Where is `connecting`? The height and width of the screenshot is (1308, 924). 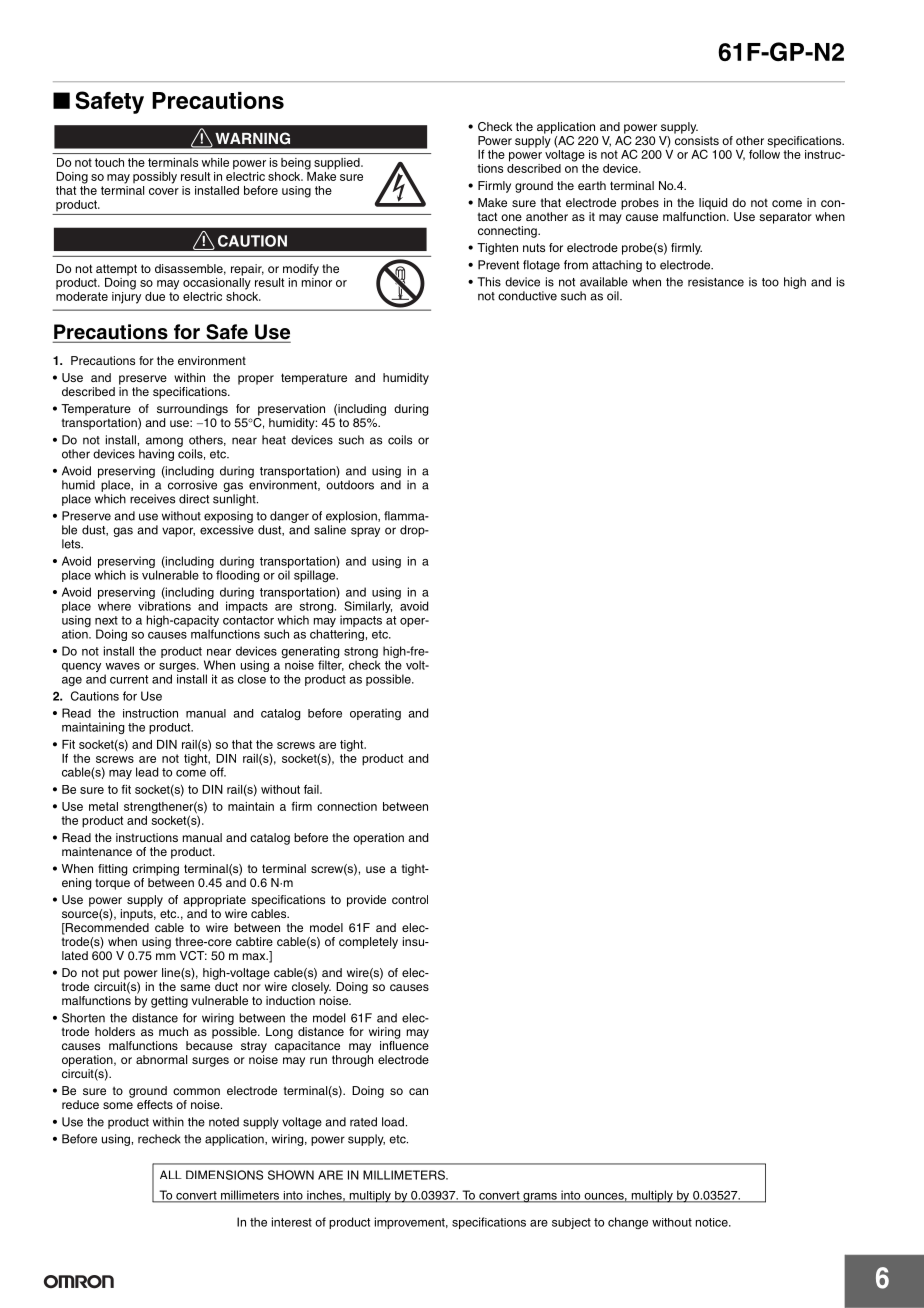
connecting is located at coordinates (508, 232).
